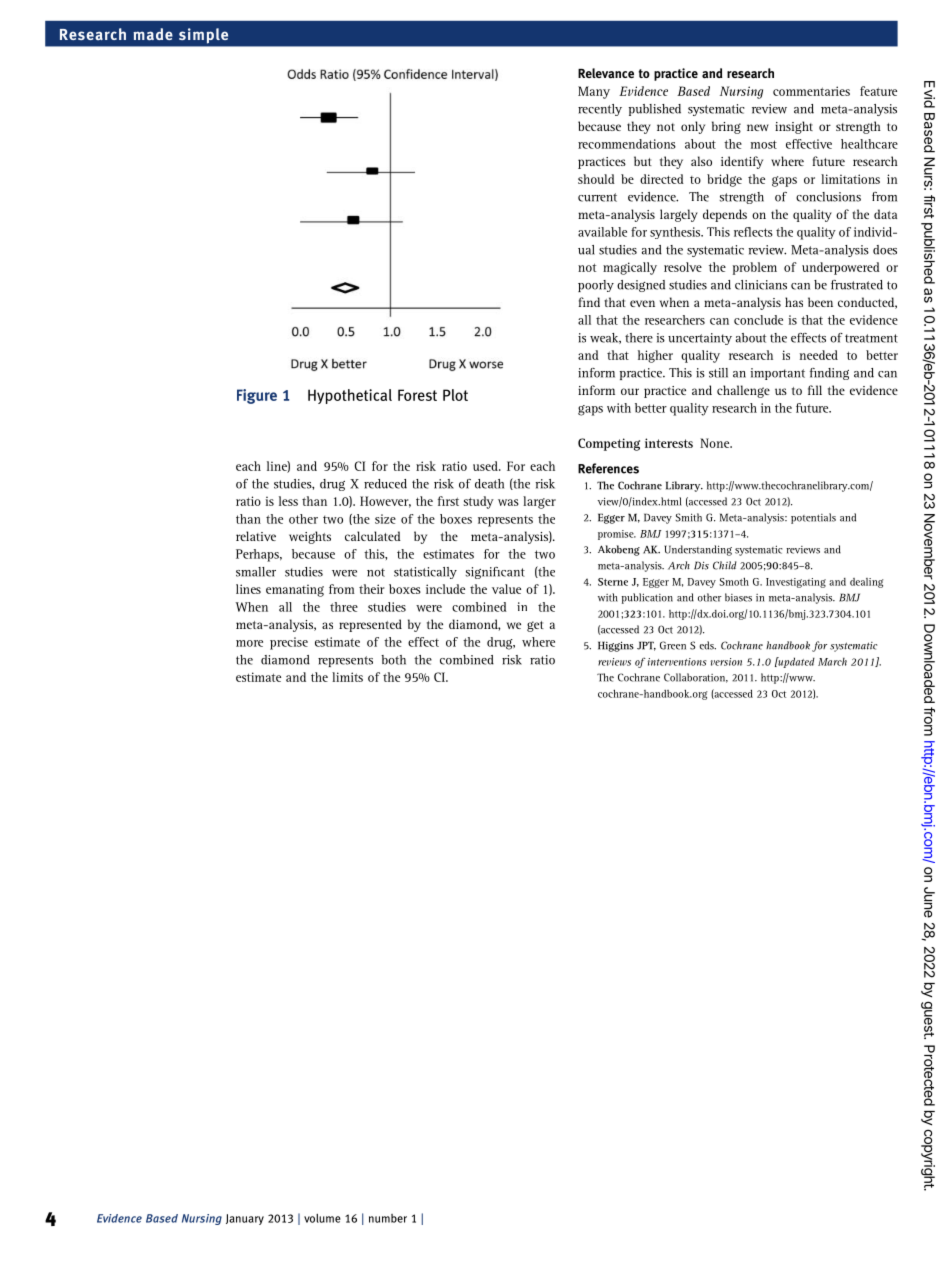 The image size is (952, 1270). Describe the element at coordinates (153, 34) in the document. I see `made` at that location.
